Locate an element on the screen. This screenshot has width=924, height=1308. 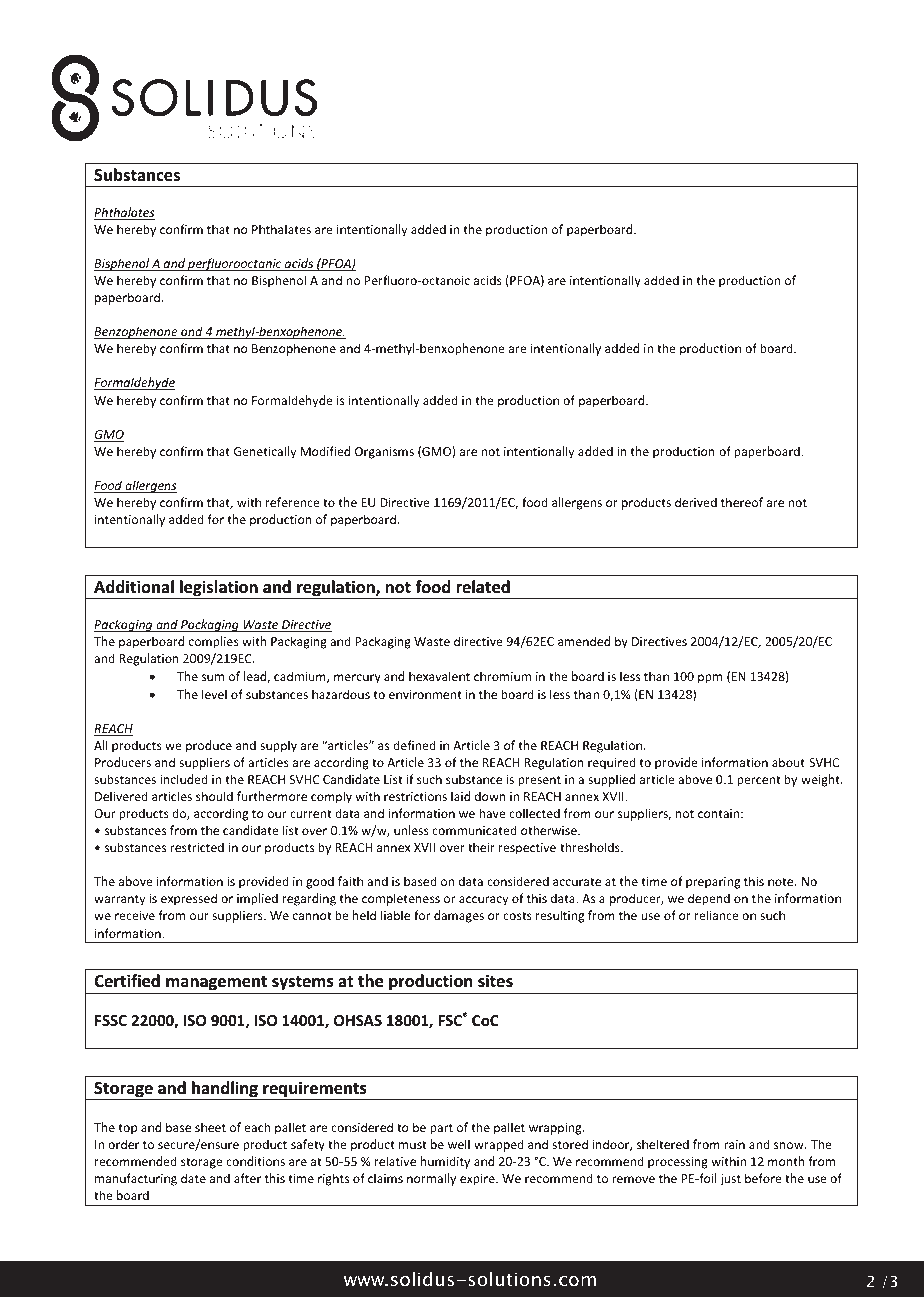
Organisms is located at coordinates (384, 453).
